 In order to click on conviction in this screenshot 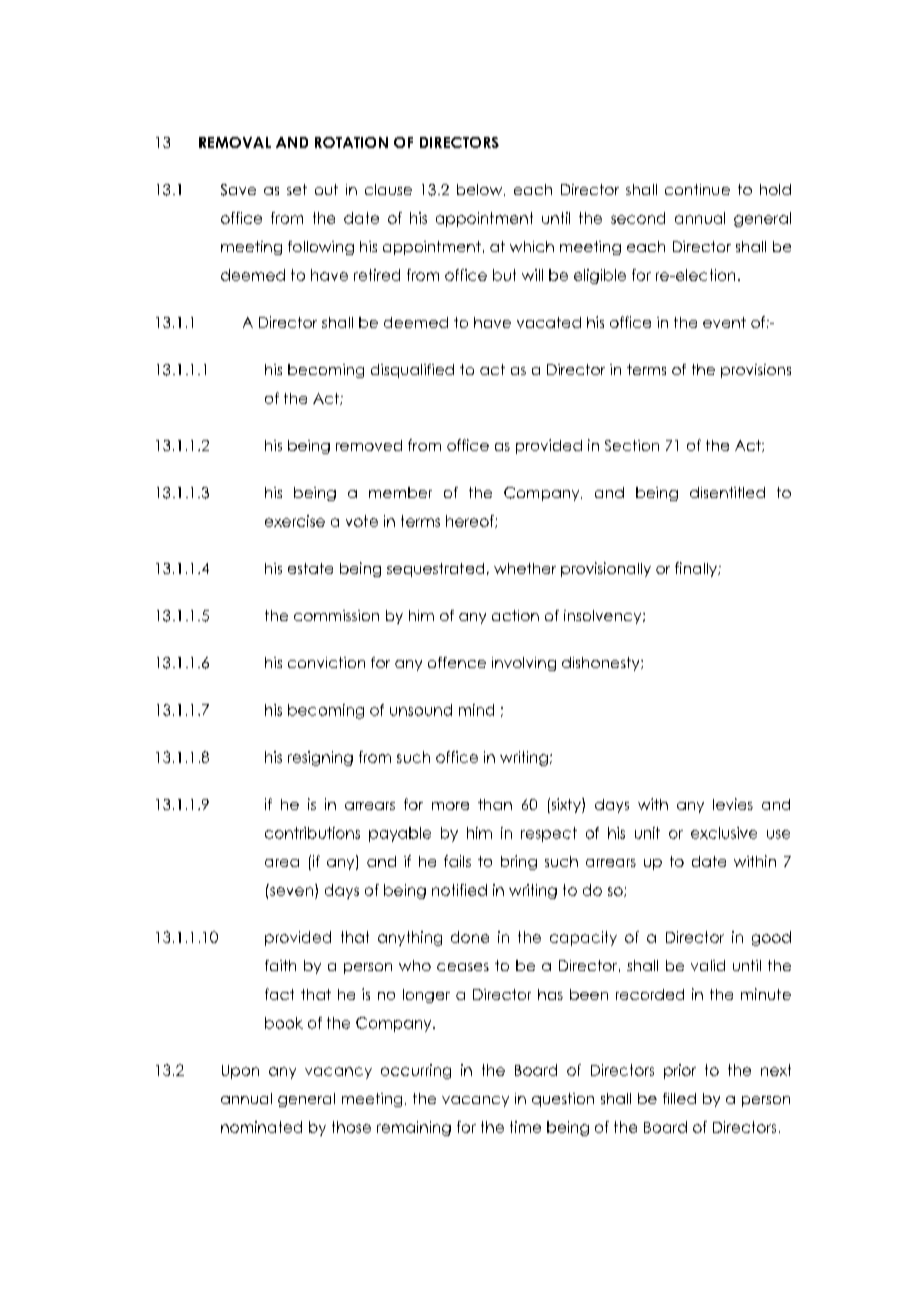, I will do `click(326, 662)`.
